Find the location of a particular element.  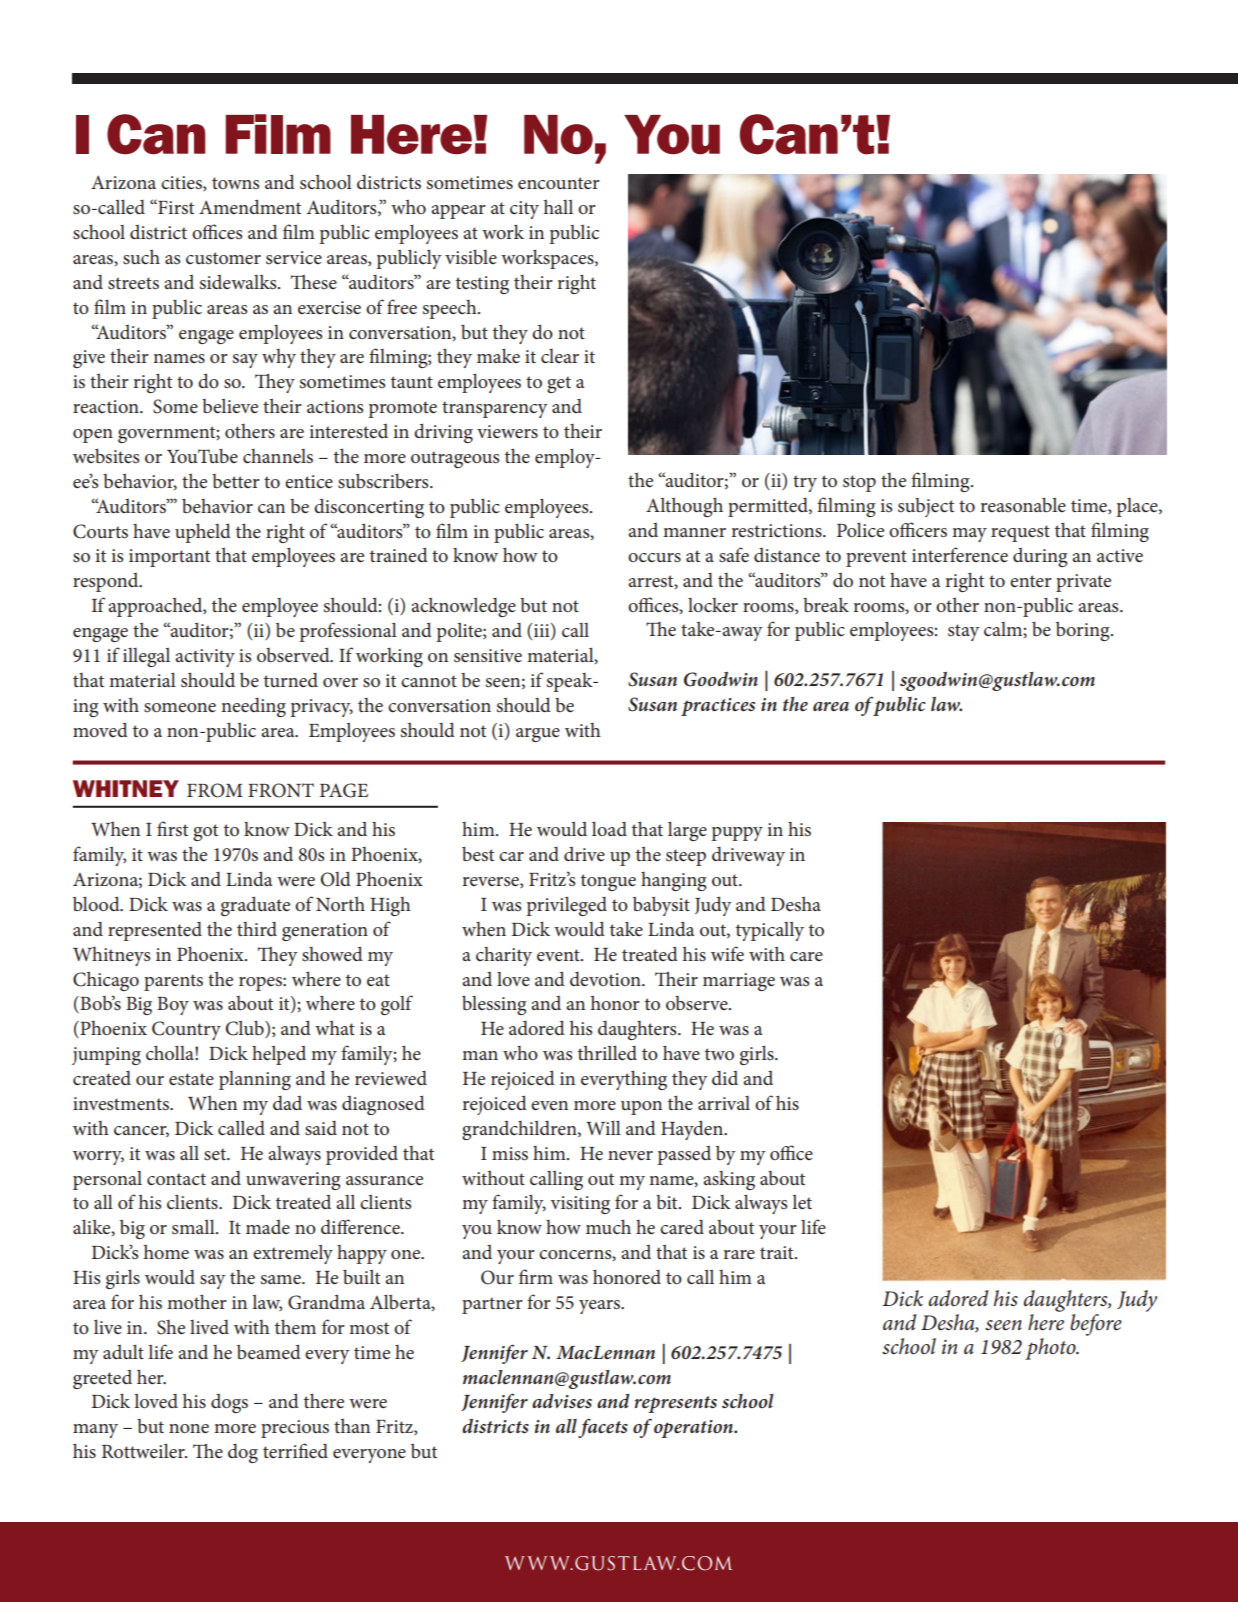

devotion is located at coordinates (606, 979).
